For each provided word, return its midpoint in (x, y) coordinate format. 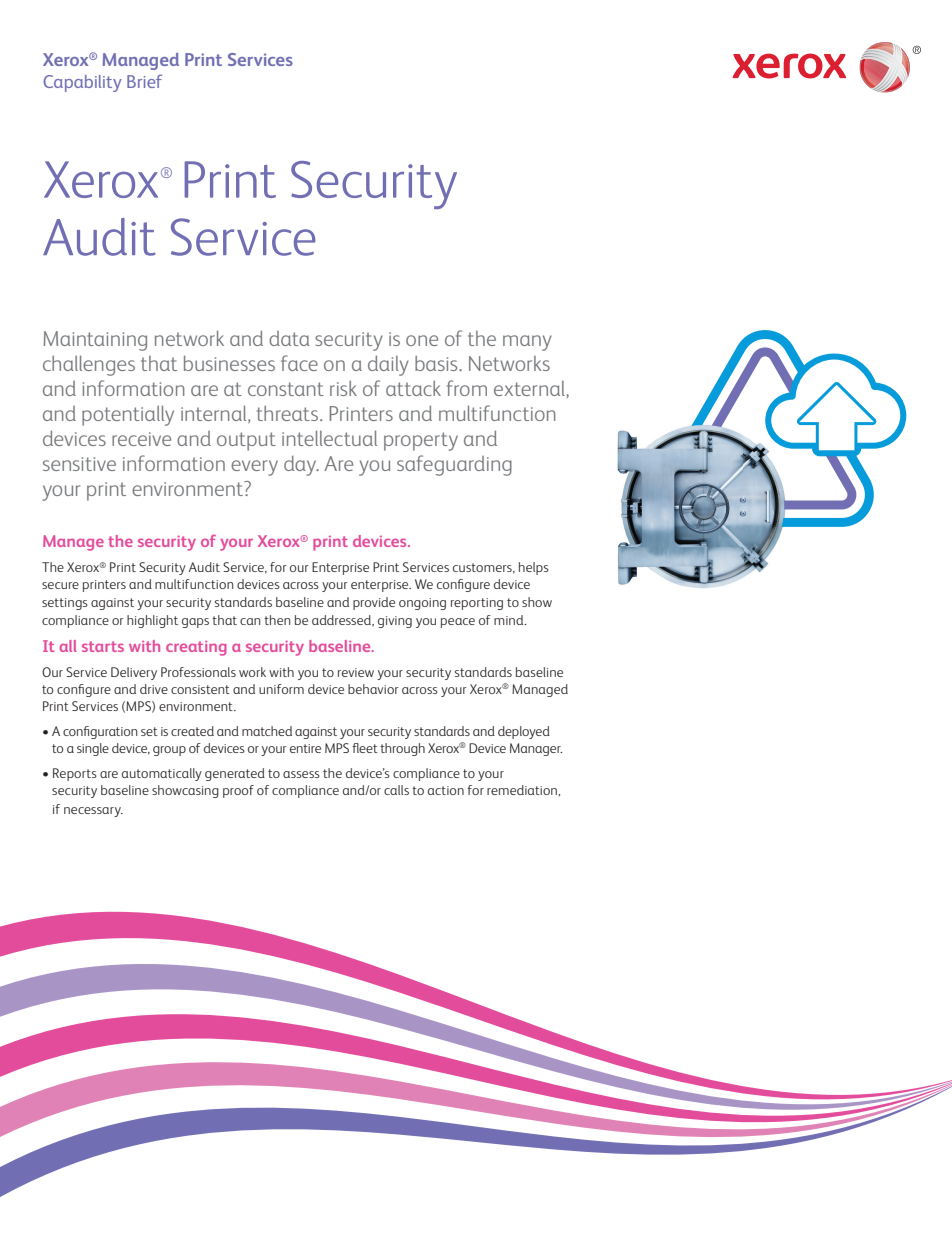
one (422, 340)
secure (60, 585)
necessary (93, 812)
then (277, 620)
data (289, 338)
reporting (477, 604)
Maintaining (95, 341)
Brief (144, 81)
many (527, 343)
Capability (82, 83)
